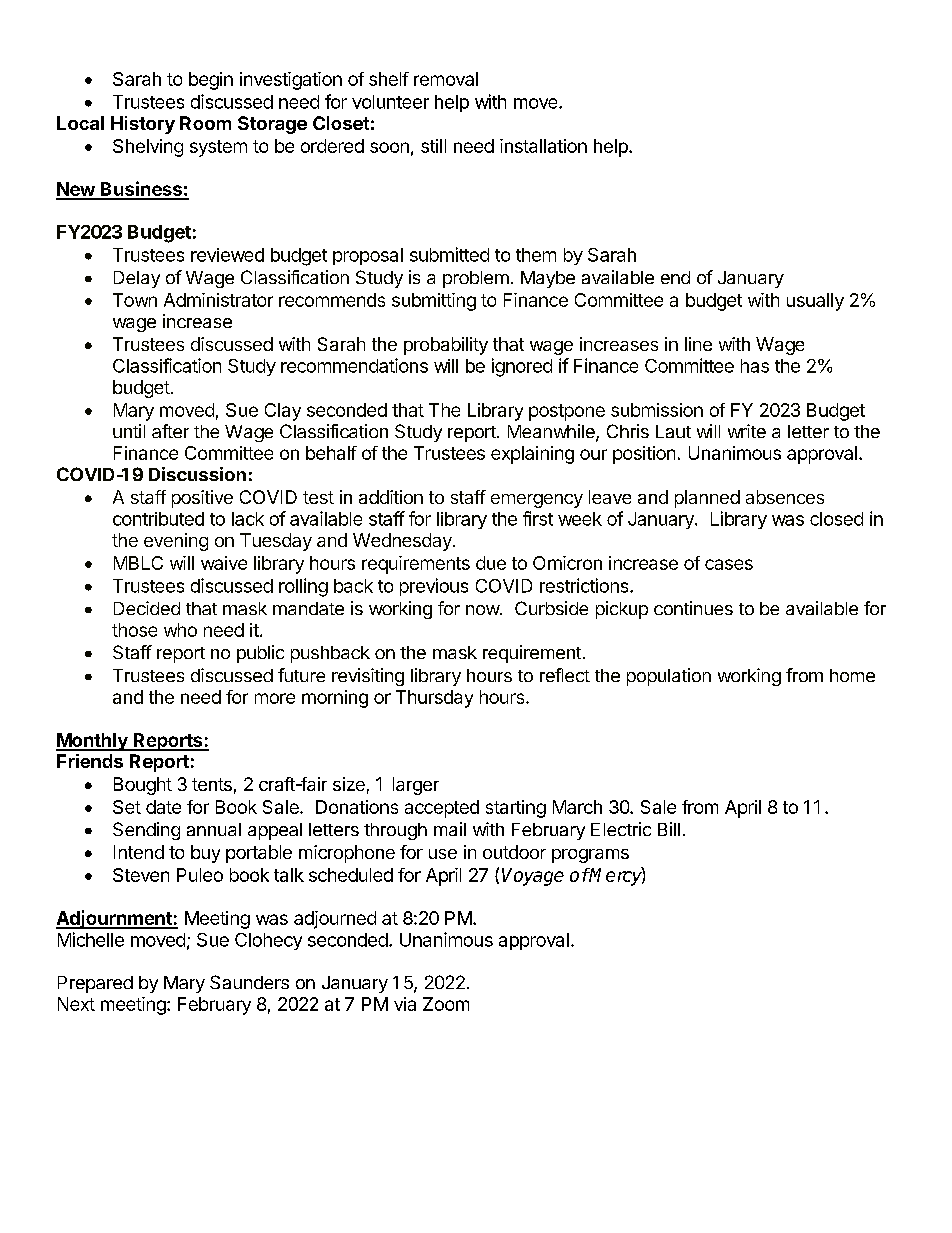 Image resolution: width=952 pixels, height=1233 pixels. What do you see at coordinates (176, 542) in the screenshot?
I see `evening` at bounding box center [176, 542].
